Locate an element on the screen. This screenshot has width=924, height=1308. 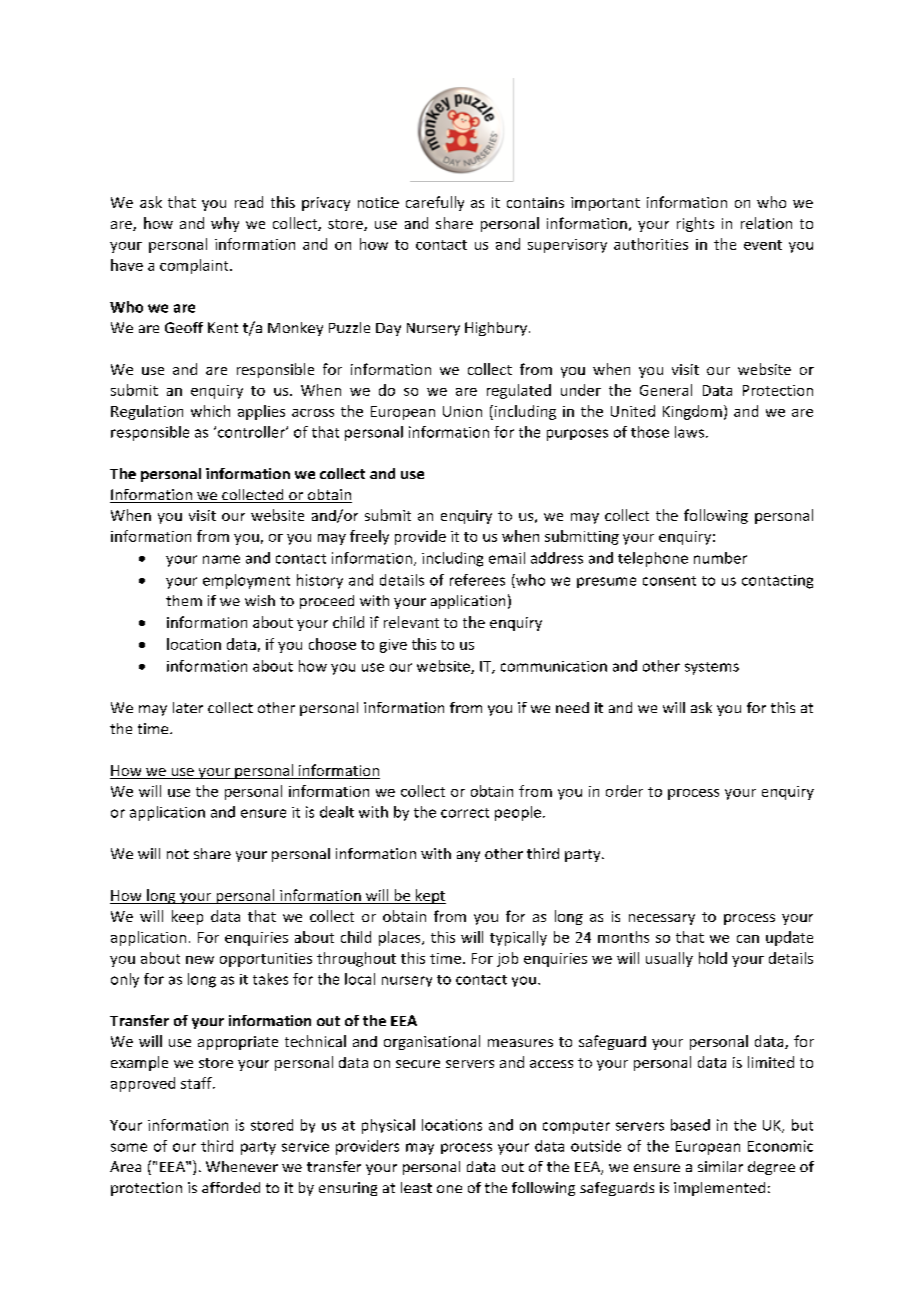
carefully is located at coordinates (435, 203).
